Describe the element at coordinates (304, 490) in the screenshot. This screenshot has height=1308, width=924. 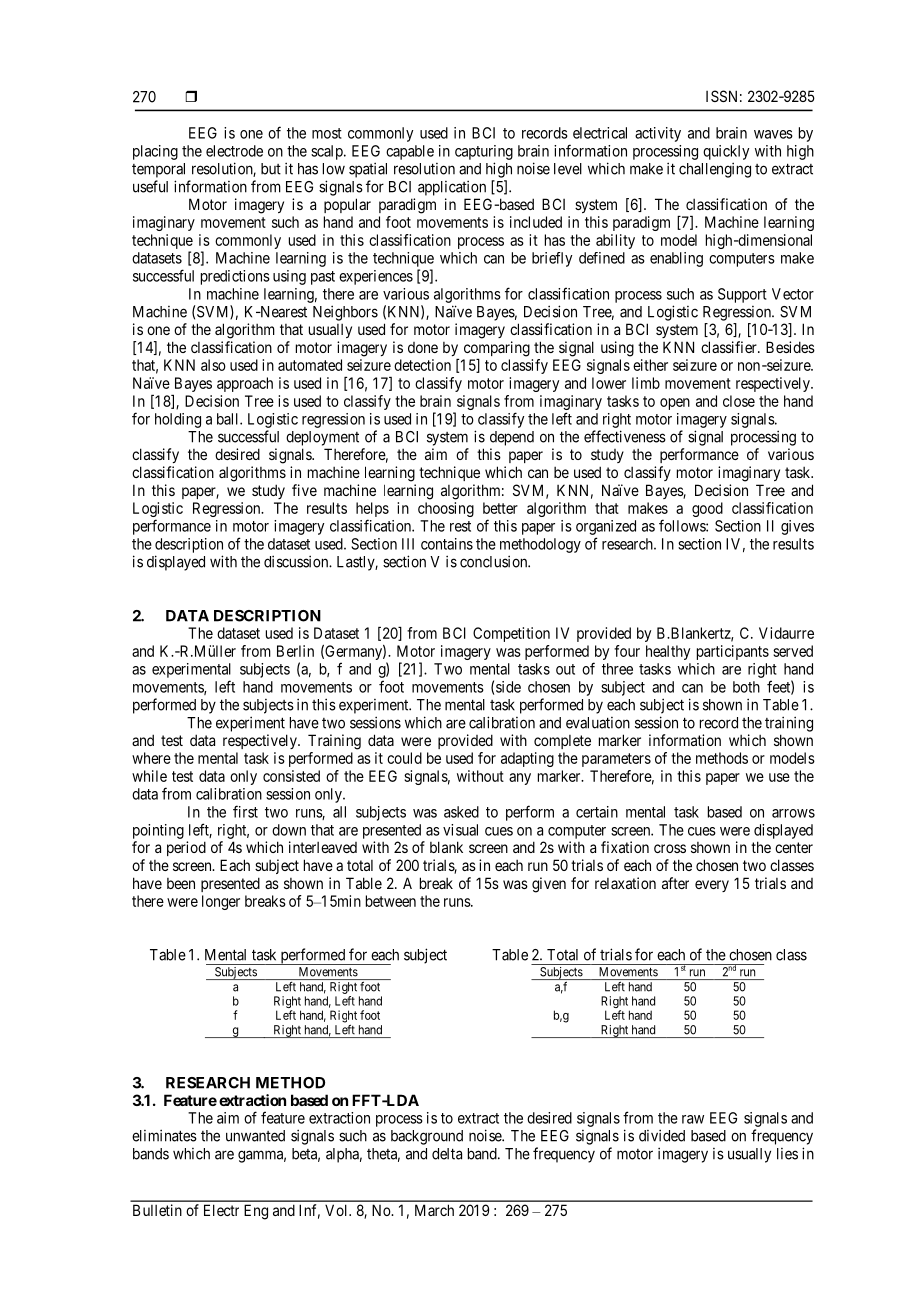
I see `five` at that location.
